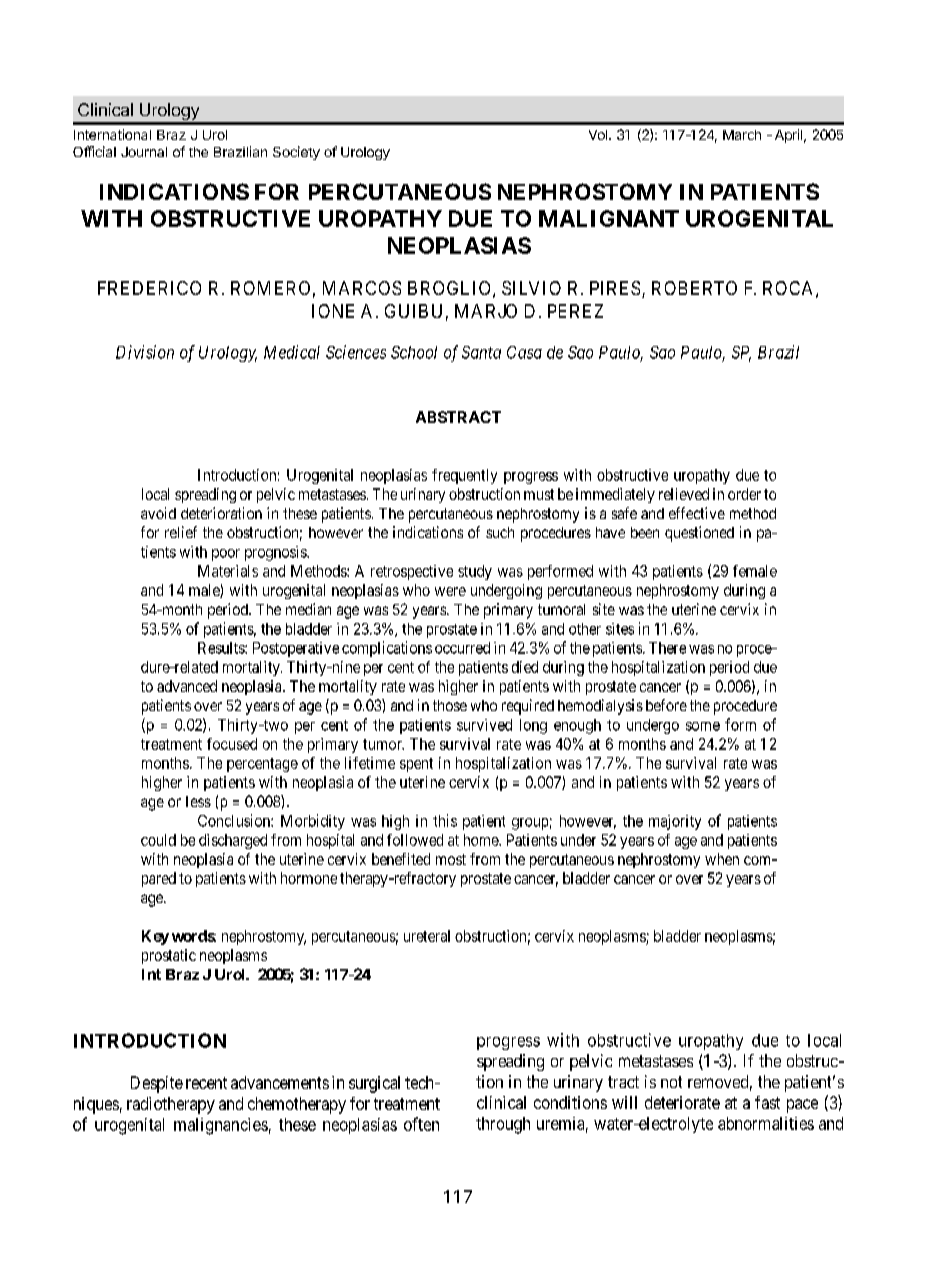  Describe the element at coordinates (158, 513) in the screenshot. I see `avoid` at that location.
